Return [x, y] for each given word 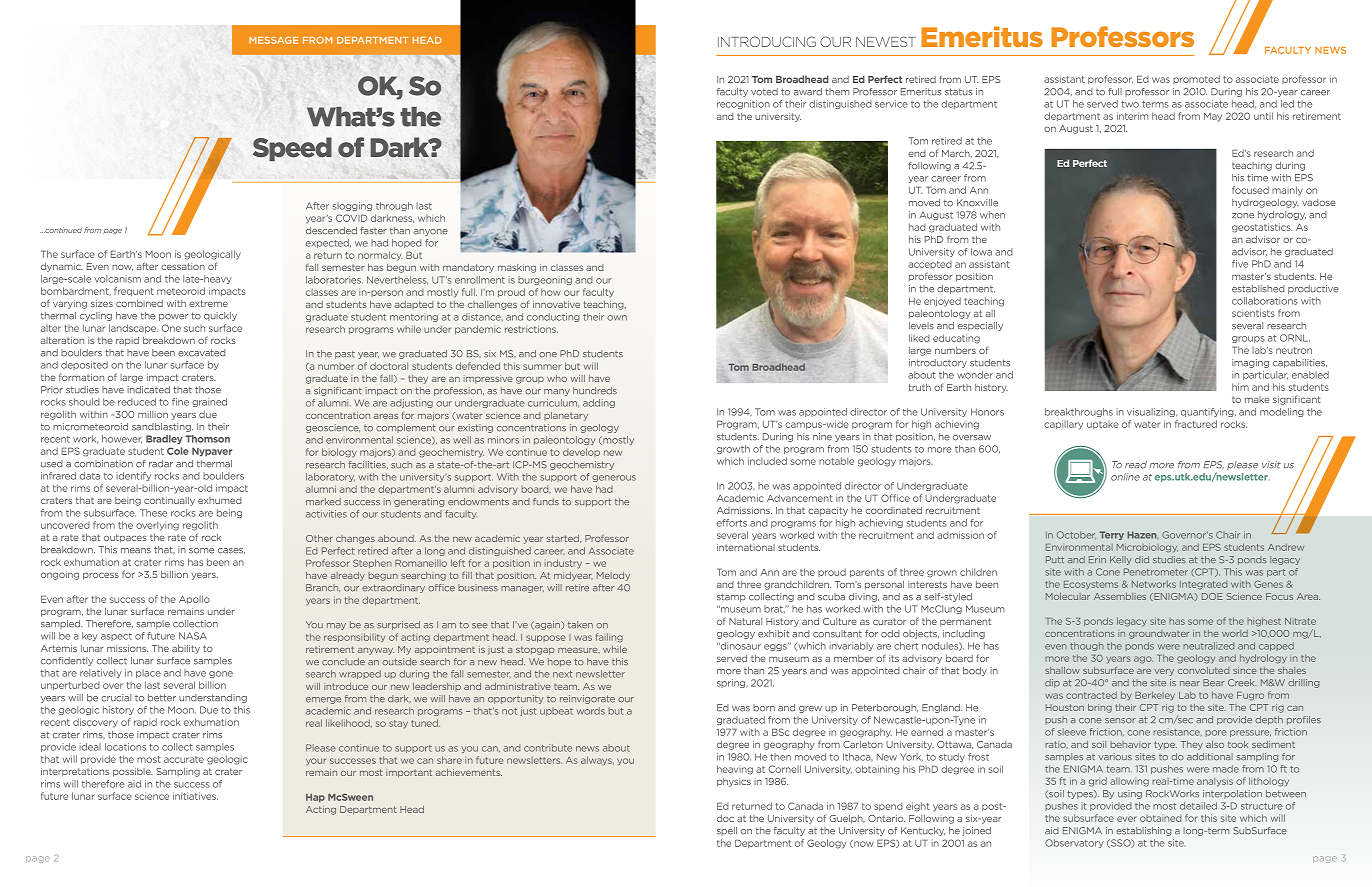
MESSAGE [273, 40]
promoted [1196, 79]
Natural [745, 621]
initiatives [195, 796]
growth [733, 449]
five [1240, 264]
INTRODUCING [767, 41]
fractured [1196, 424]
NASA [193, 636]
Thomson [207, 439]
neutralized [1208, 646]
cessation [183, 266]
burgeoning [545, 280]
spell [727, 831]
